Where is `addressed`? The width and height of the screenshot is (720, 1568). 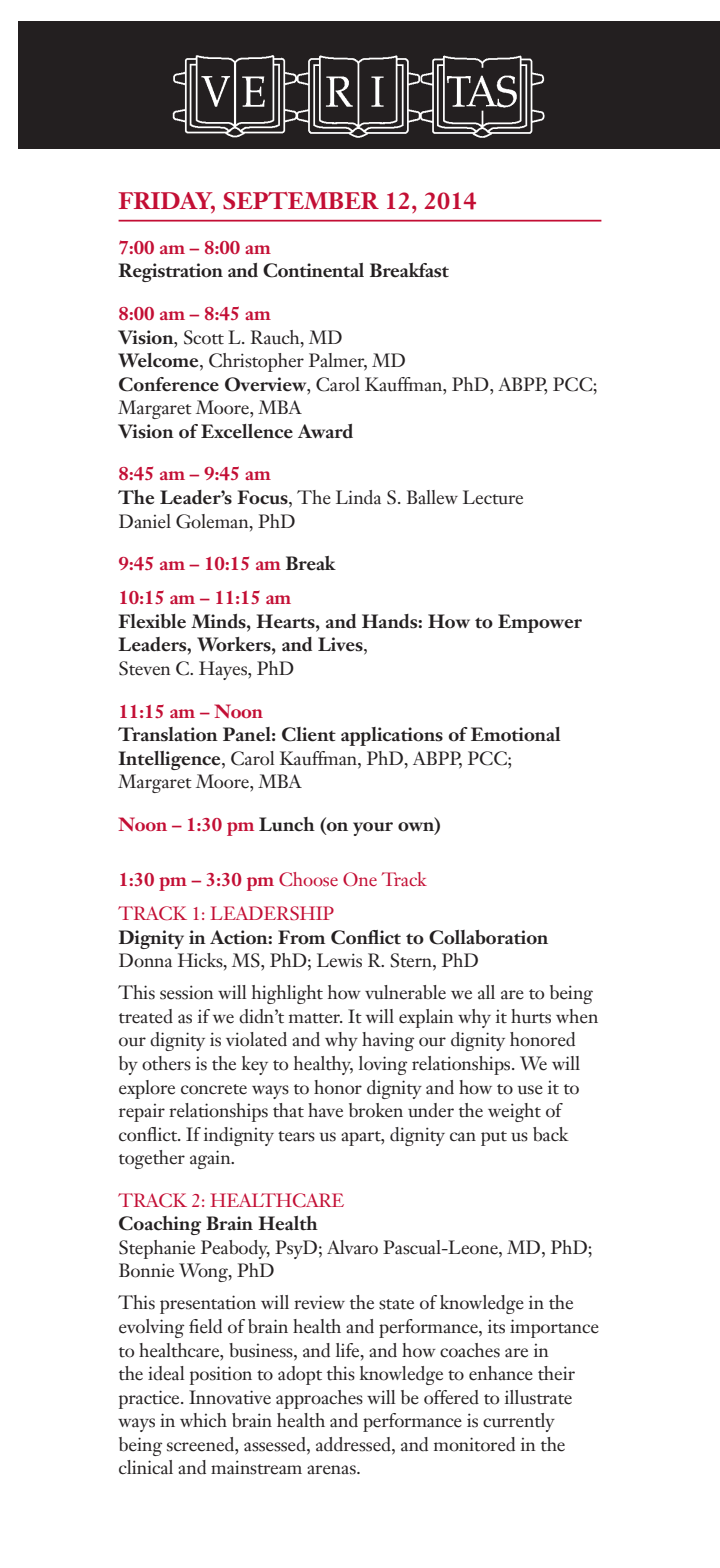 addressed is located at coordinates (354, 1444).
